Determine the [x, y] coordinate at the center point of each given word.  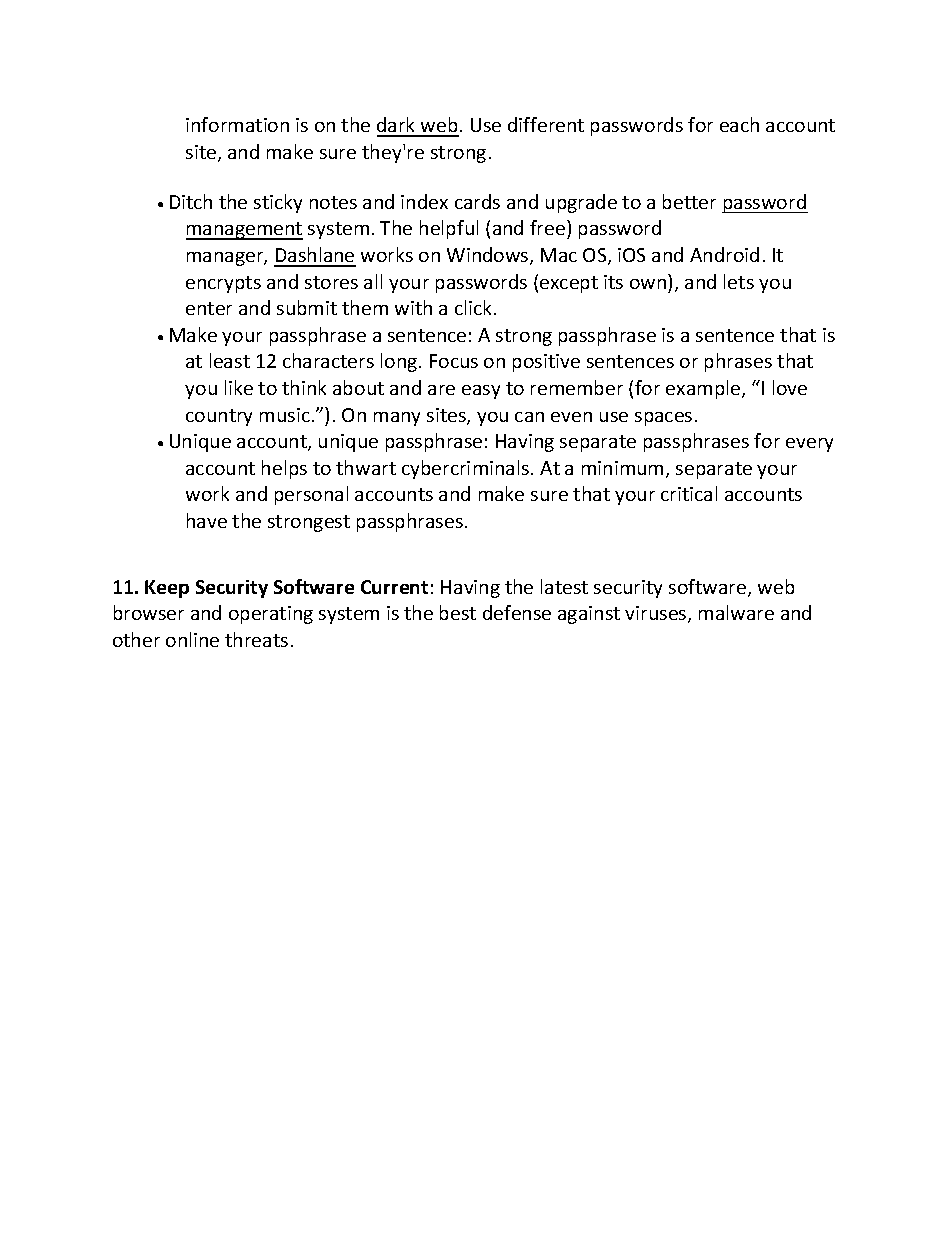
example [704, 389]
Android [724, 254]
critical [689, 493]
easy [481, 392]
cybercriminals [465, 469]
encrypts [223, 284]
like [239, 387]
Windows [489, 256]
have [207, 520]
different [546, 124]
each [739, 124]
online [192, 639]
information [237, 124]
